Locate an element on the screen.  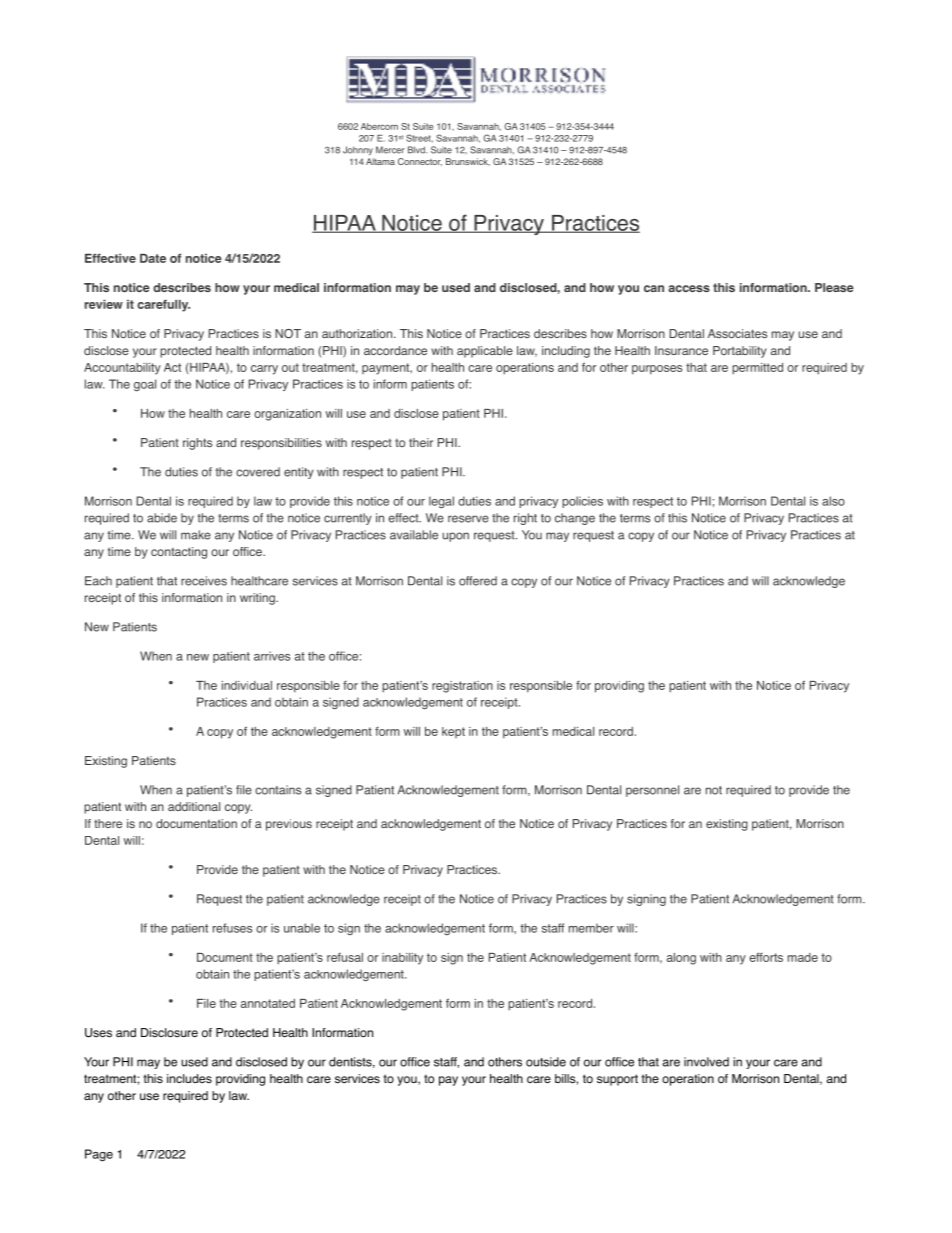
includes is located at coordinates (189, 1079).
